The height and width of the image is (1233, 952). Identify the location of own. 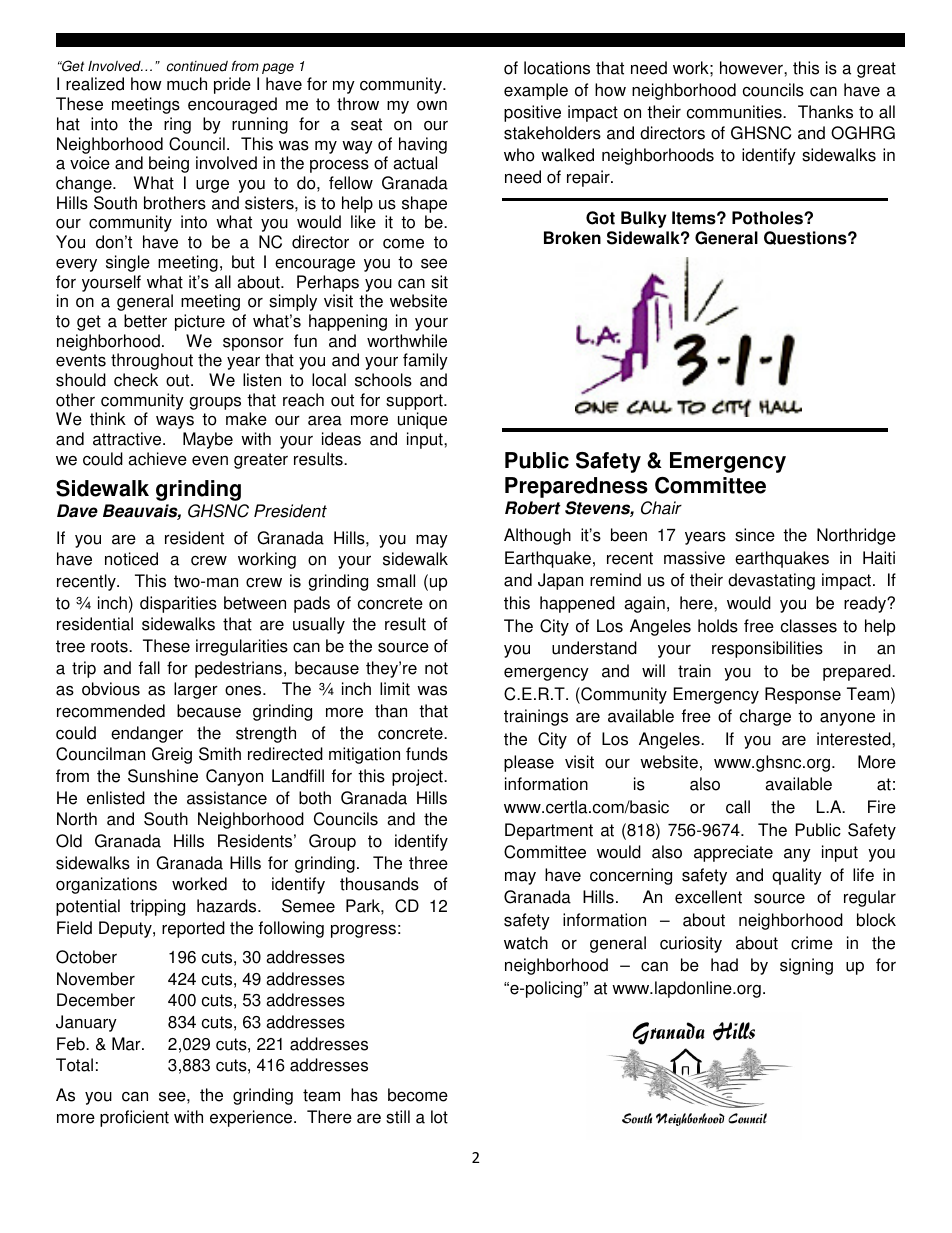
(432, 106).
